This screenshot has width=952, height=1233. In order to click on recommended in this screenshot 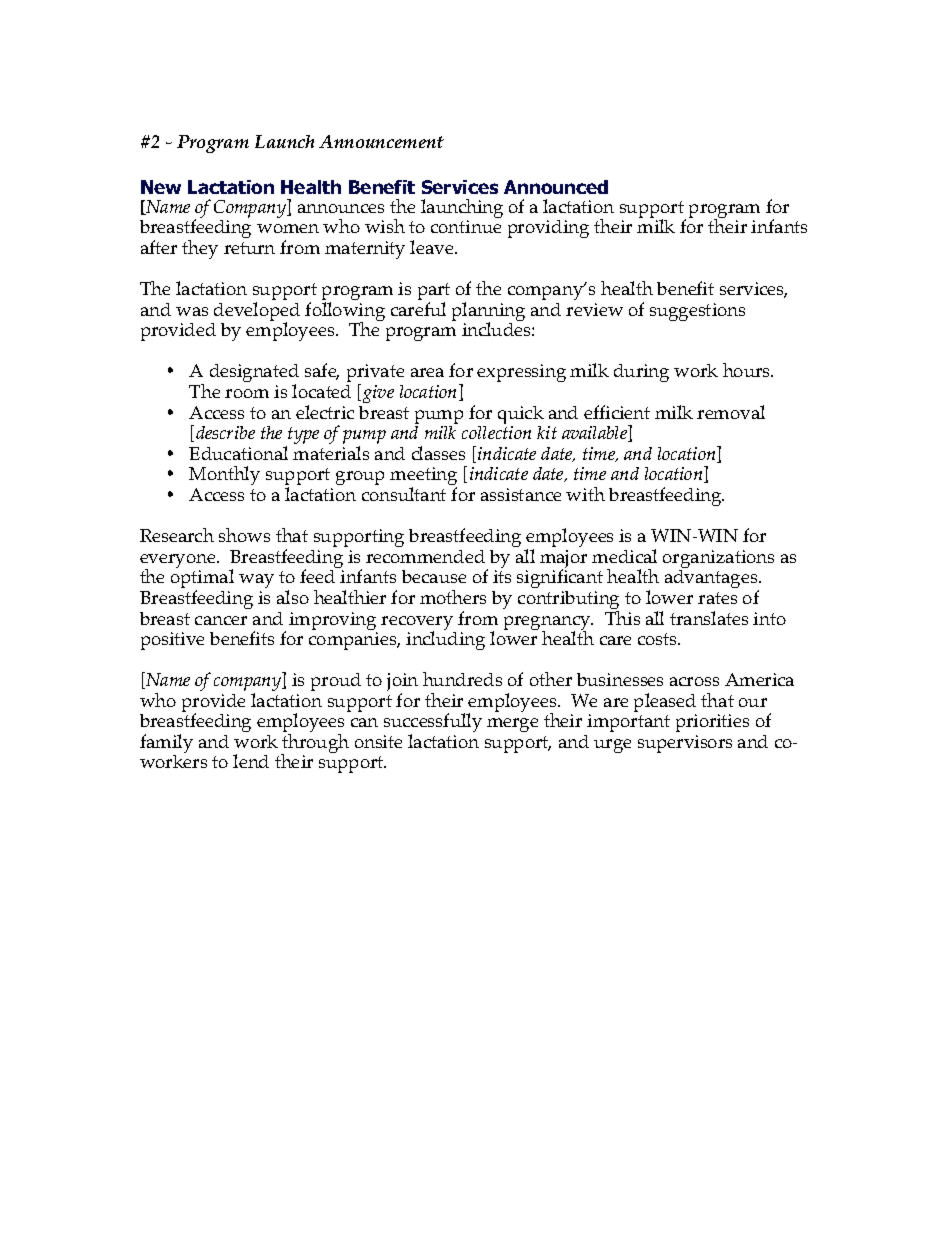, I will do `click(425, 556)`.
